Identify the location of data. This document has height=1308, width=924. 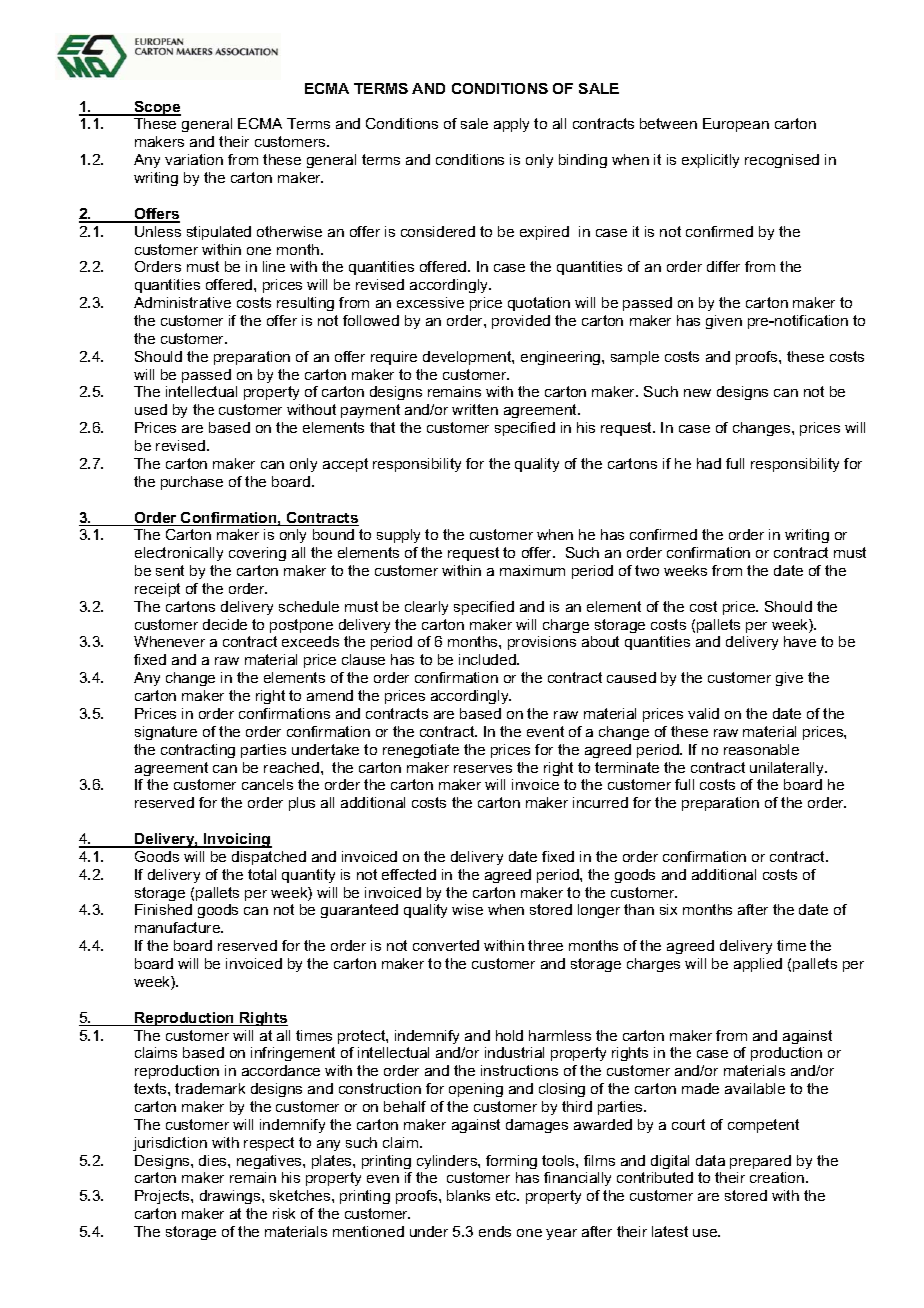
(710, 1160).
